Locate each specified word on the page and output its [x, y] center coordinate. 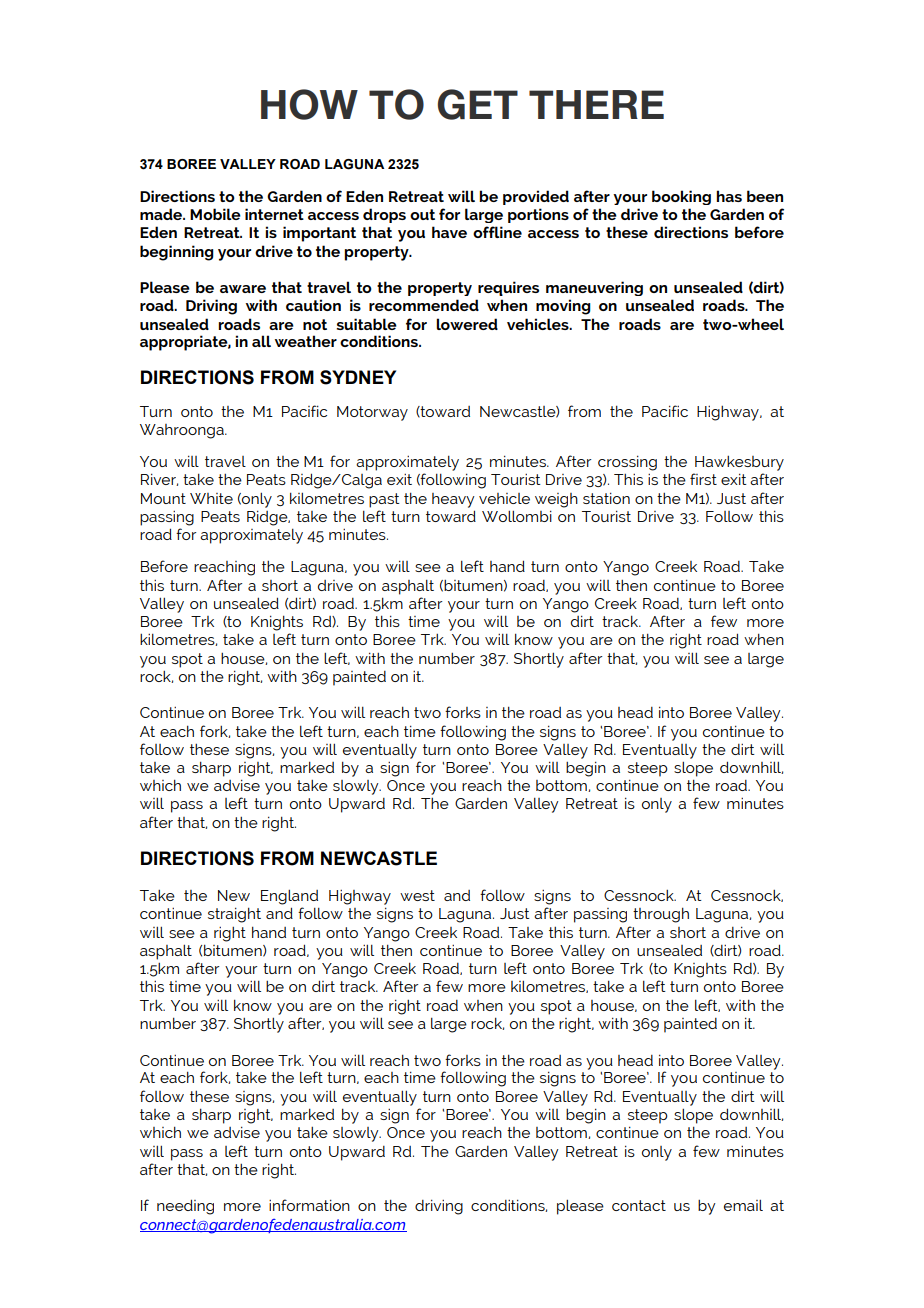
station [606, 498]
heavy [453, 500]
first [703, 479]
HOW [309, 104]
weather [306, 341]
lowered [467, 324]
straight [234, 915]
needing [185, 1207]
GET [478, 104]
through [661, 915]
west [417, 895]
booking [681, 197]
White [211, 498]
